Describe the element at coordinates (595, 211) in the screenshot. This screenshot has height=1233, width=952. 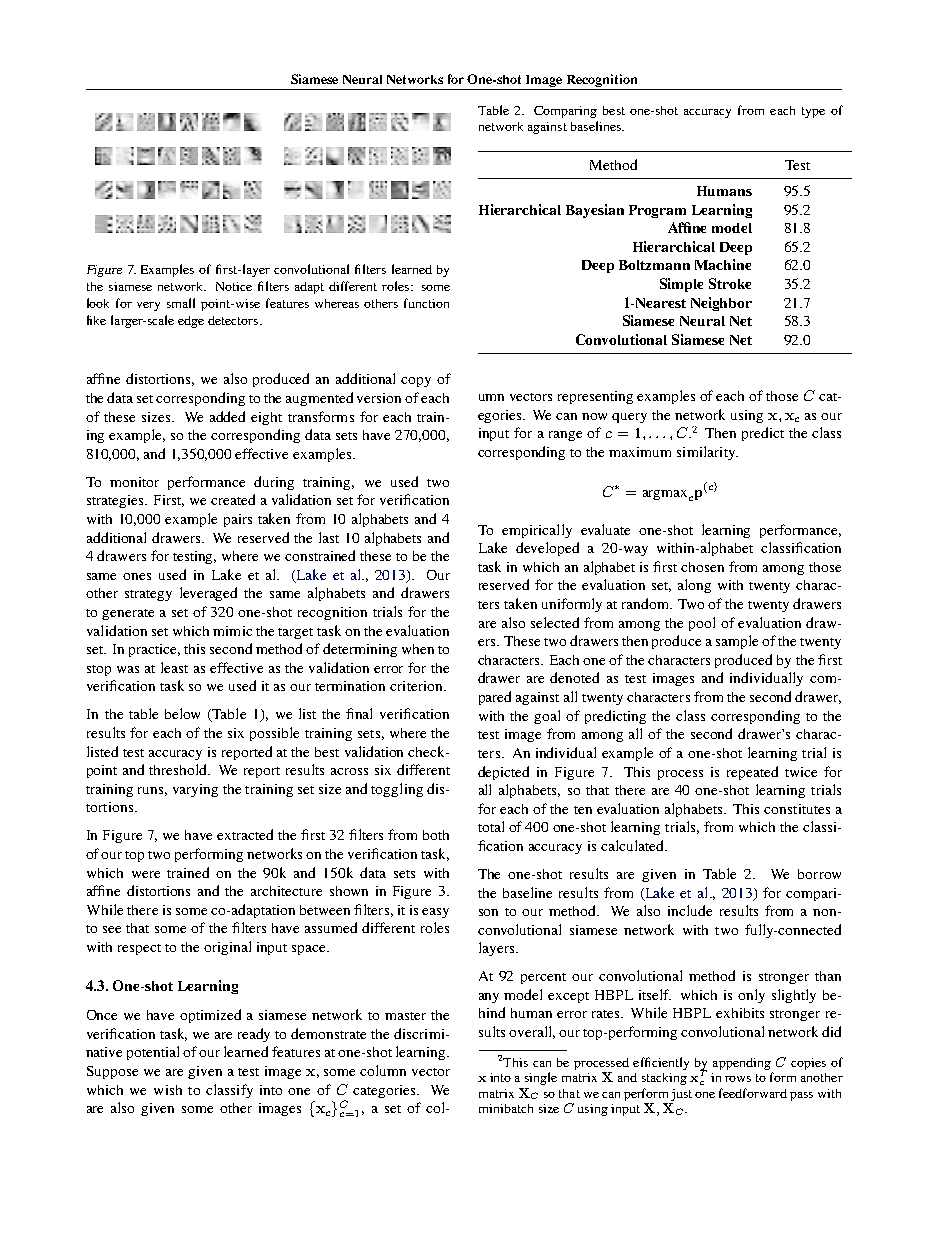
I see `Bayesian` at that location.
